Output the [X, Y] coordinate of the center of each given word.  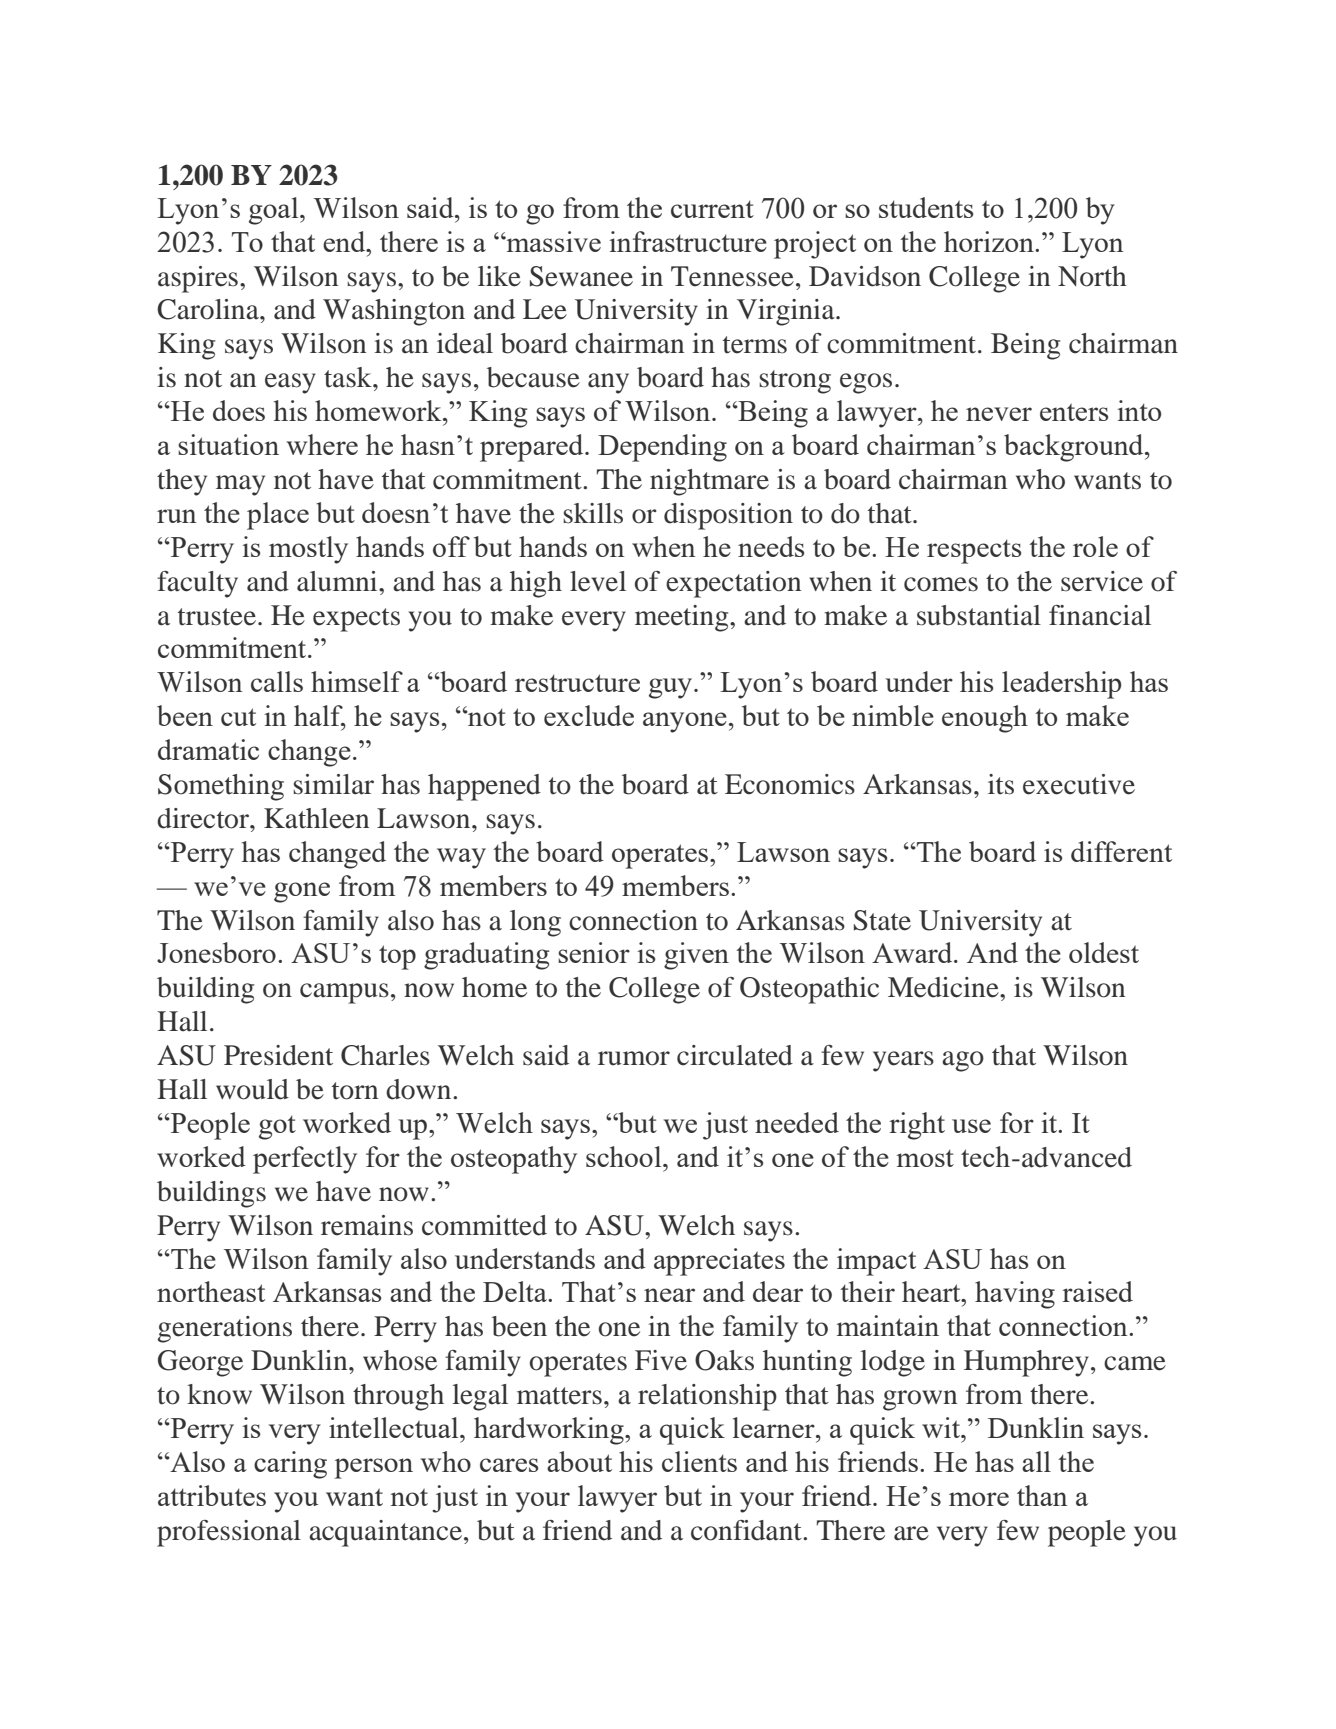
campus [344, 993]
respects [974, 551]
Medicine [944, 987]
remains [367, 1225]
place [278, 516]
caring [290, 1465]
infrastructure [688, 241]
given [696, 956]
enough [985, 719]
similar [333, 784]
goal [275, 211]
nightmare [709, 482]
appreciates [719, 1262]
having [1015, 1295]
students [926, 207]
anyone [685, 722]
